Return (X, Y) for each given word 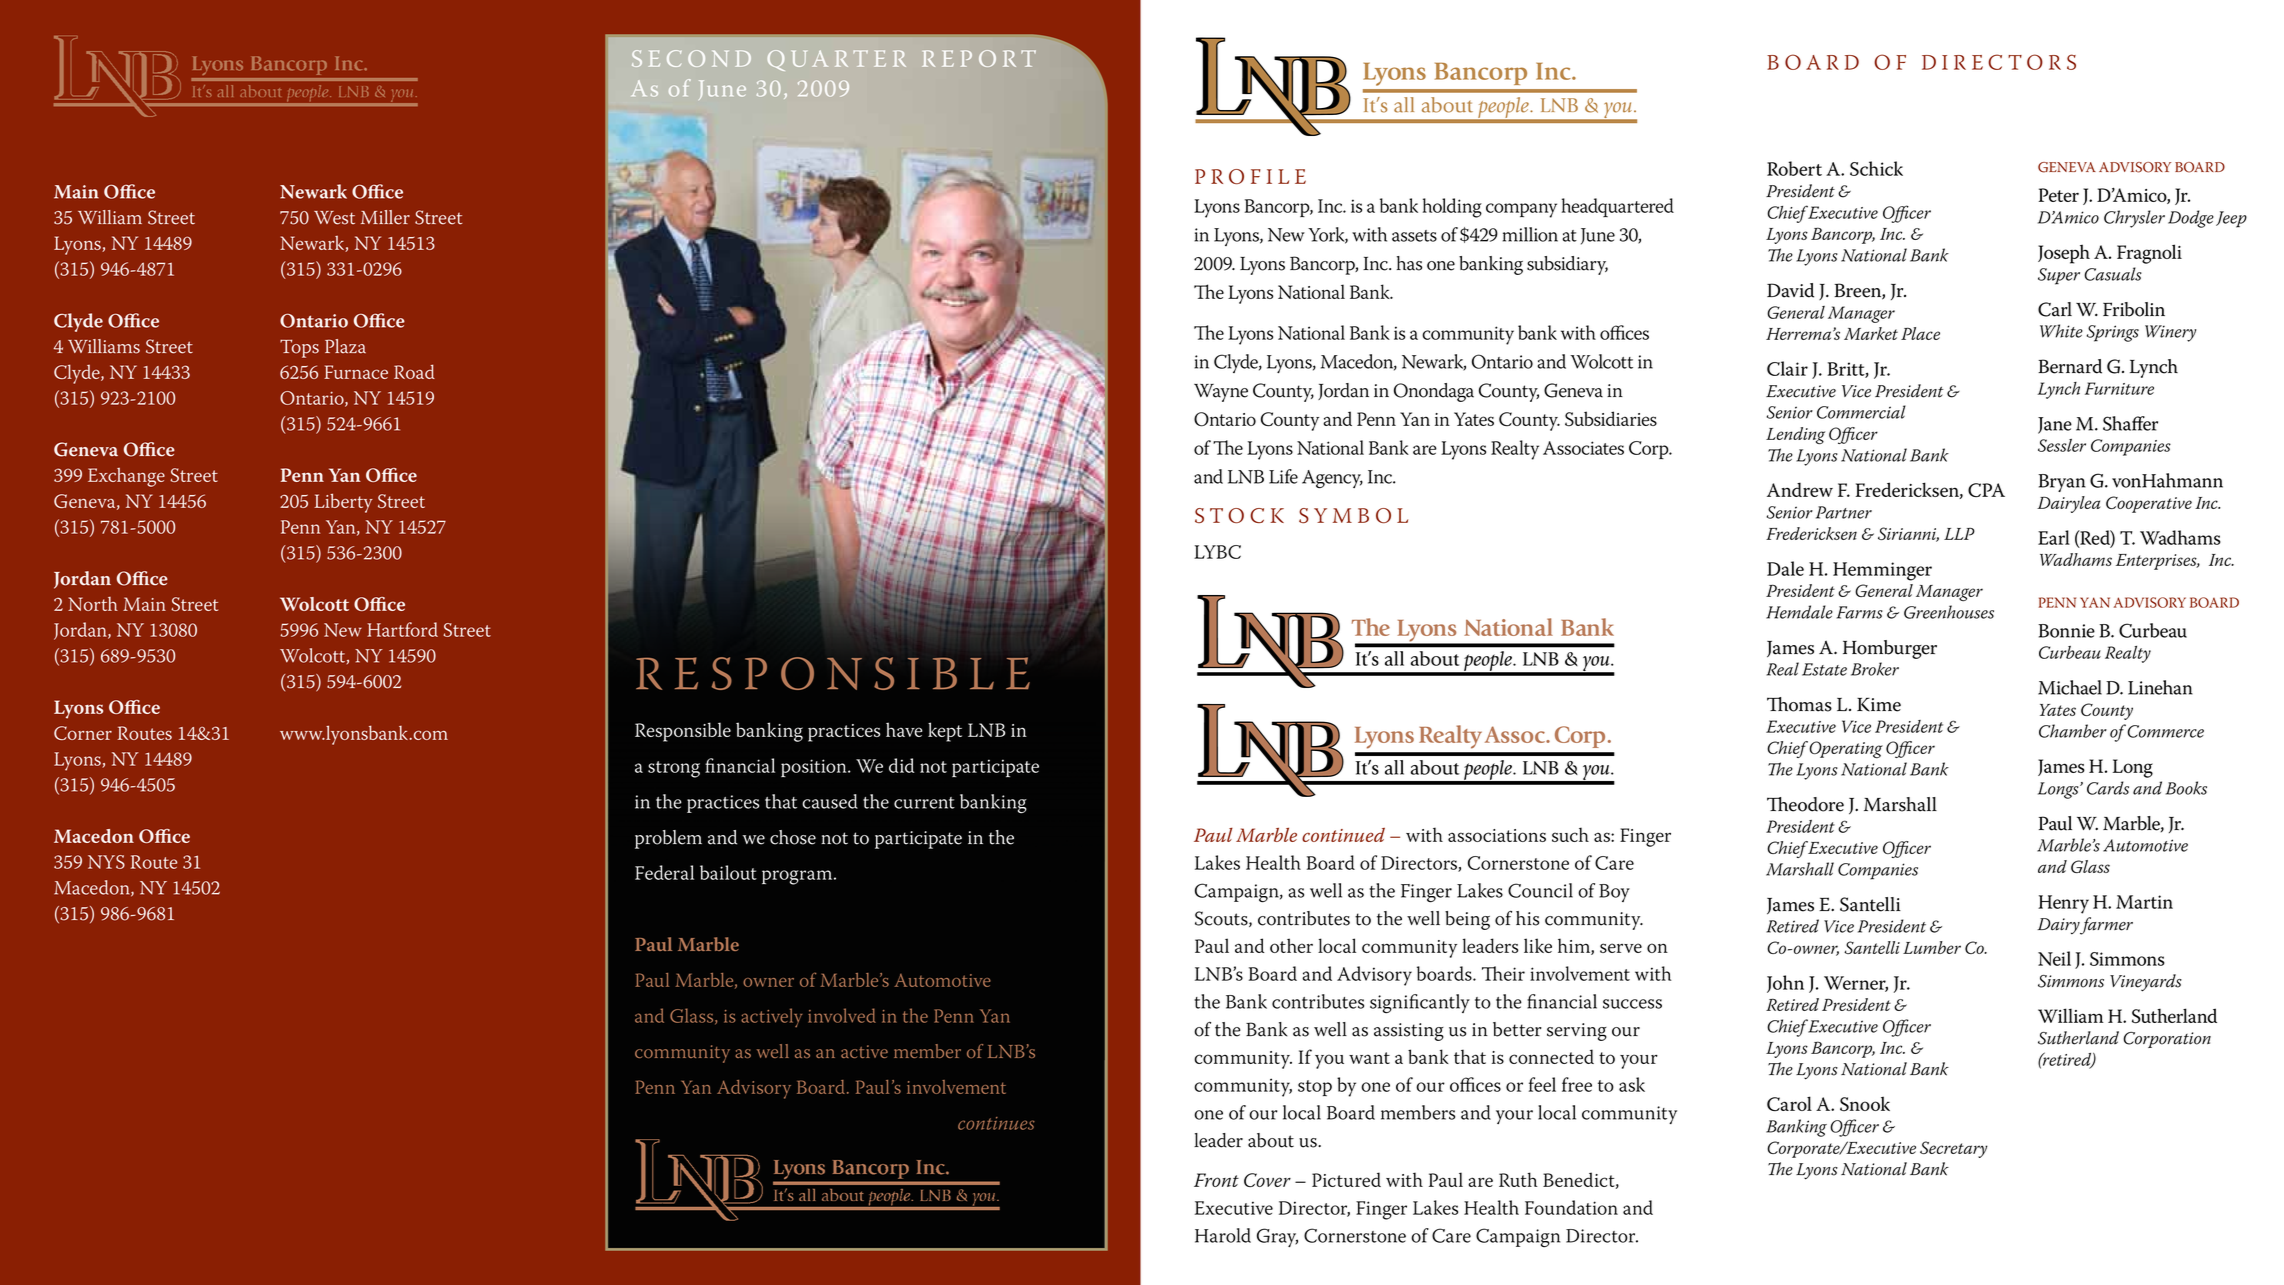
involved (842, 1015)
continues (996, 1123)
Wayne (1221, 393)
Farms (1860, 612)
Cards (2108, 788)
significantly (1420, 1003)
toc (1237, 515)
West (334, 218)
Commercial (1861, 412)
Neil (2054, 958)
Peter (2059, 195)
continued (1343, 835)
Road (414, 371)
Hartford (402, 629)
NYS (106, 862)
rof (1235, 176)
